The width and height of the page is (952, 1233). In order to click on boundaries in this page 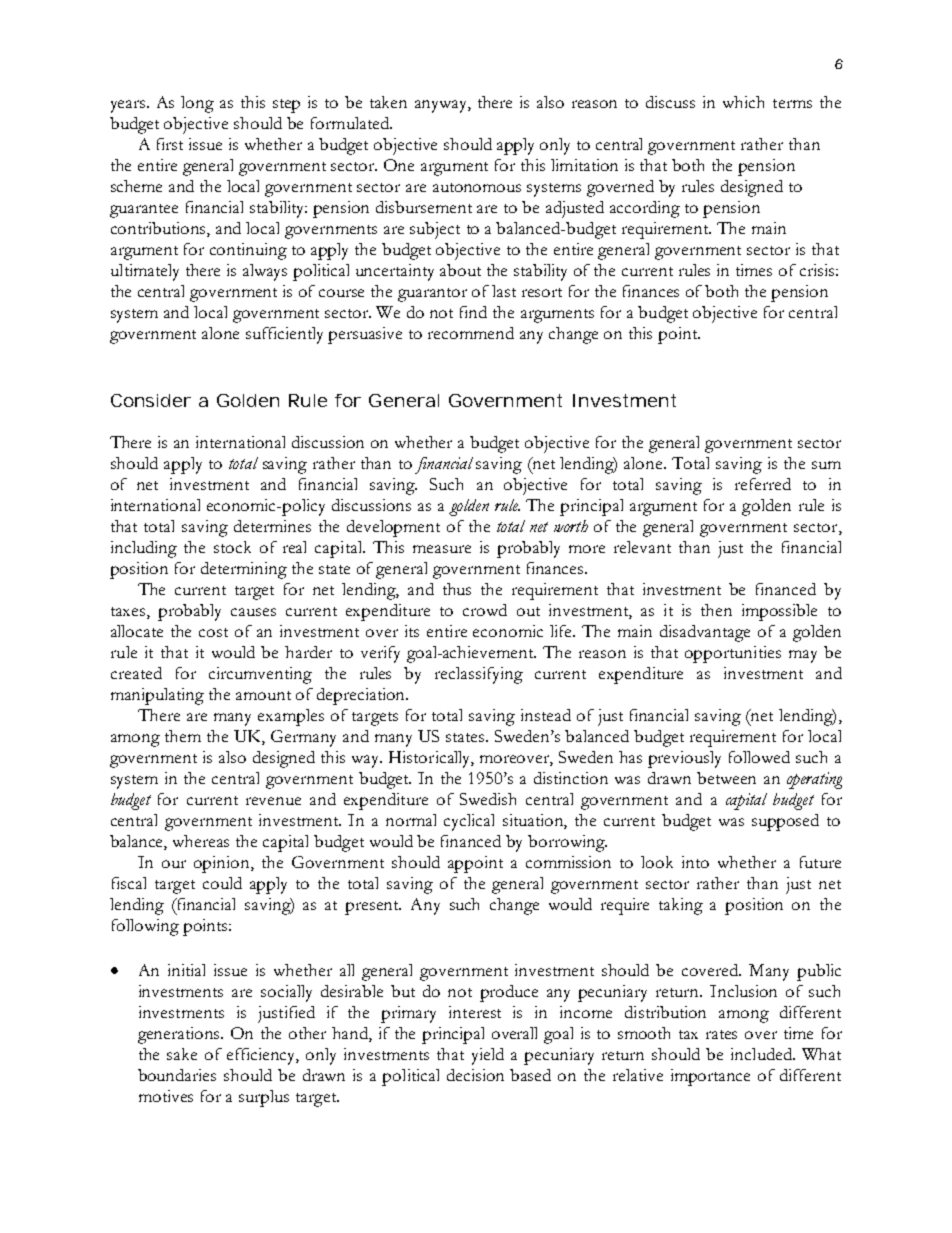, I will do `click(177, 1075)`.
